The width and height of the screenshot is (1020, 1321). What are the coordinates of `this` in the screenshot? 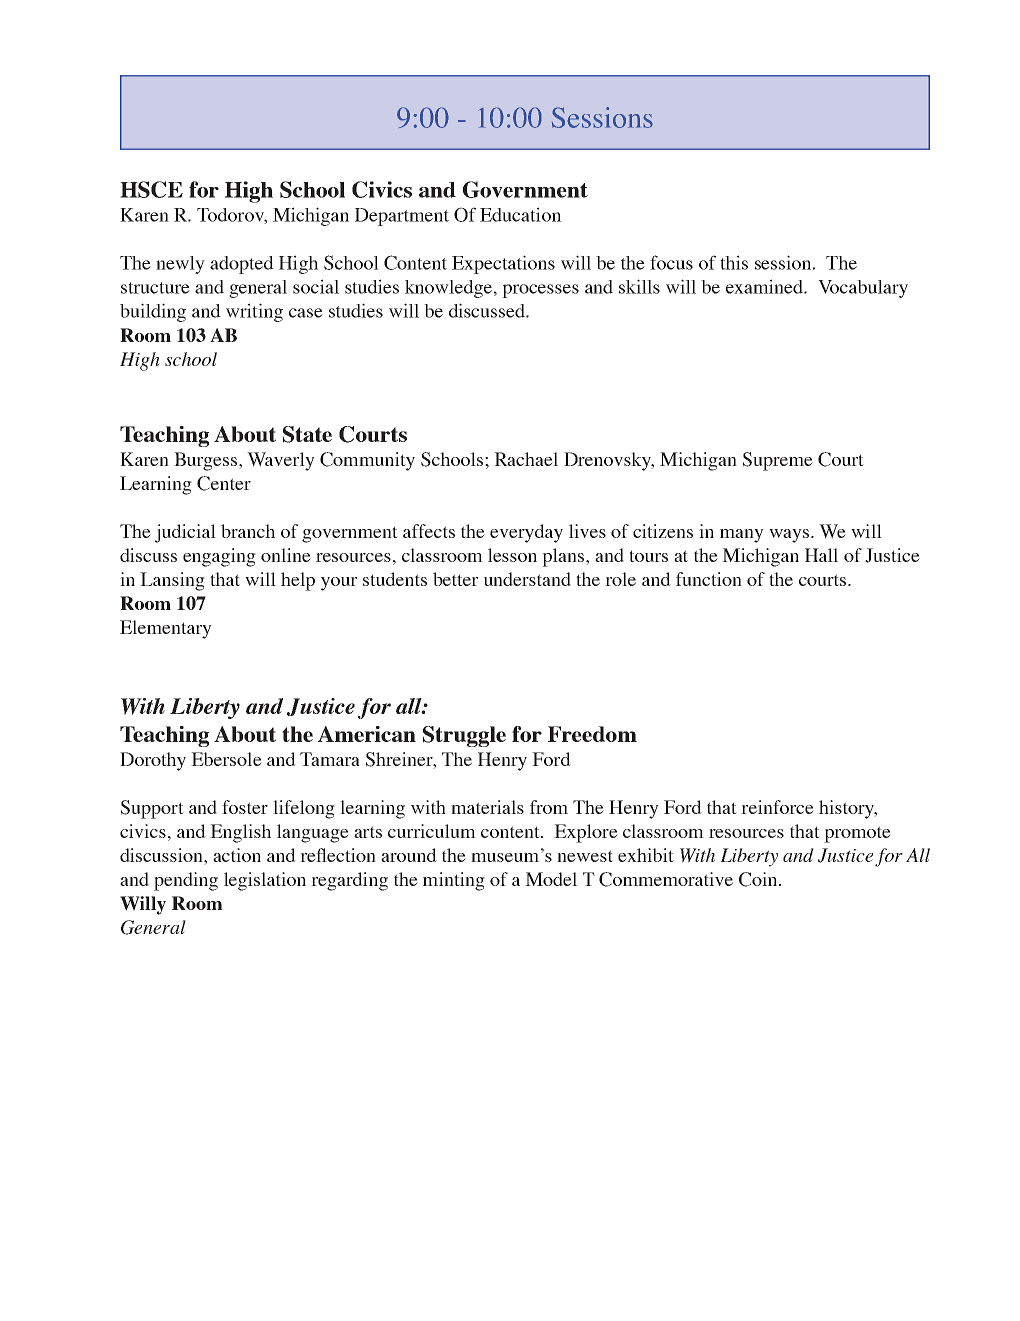 It's located at (734, 262).
